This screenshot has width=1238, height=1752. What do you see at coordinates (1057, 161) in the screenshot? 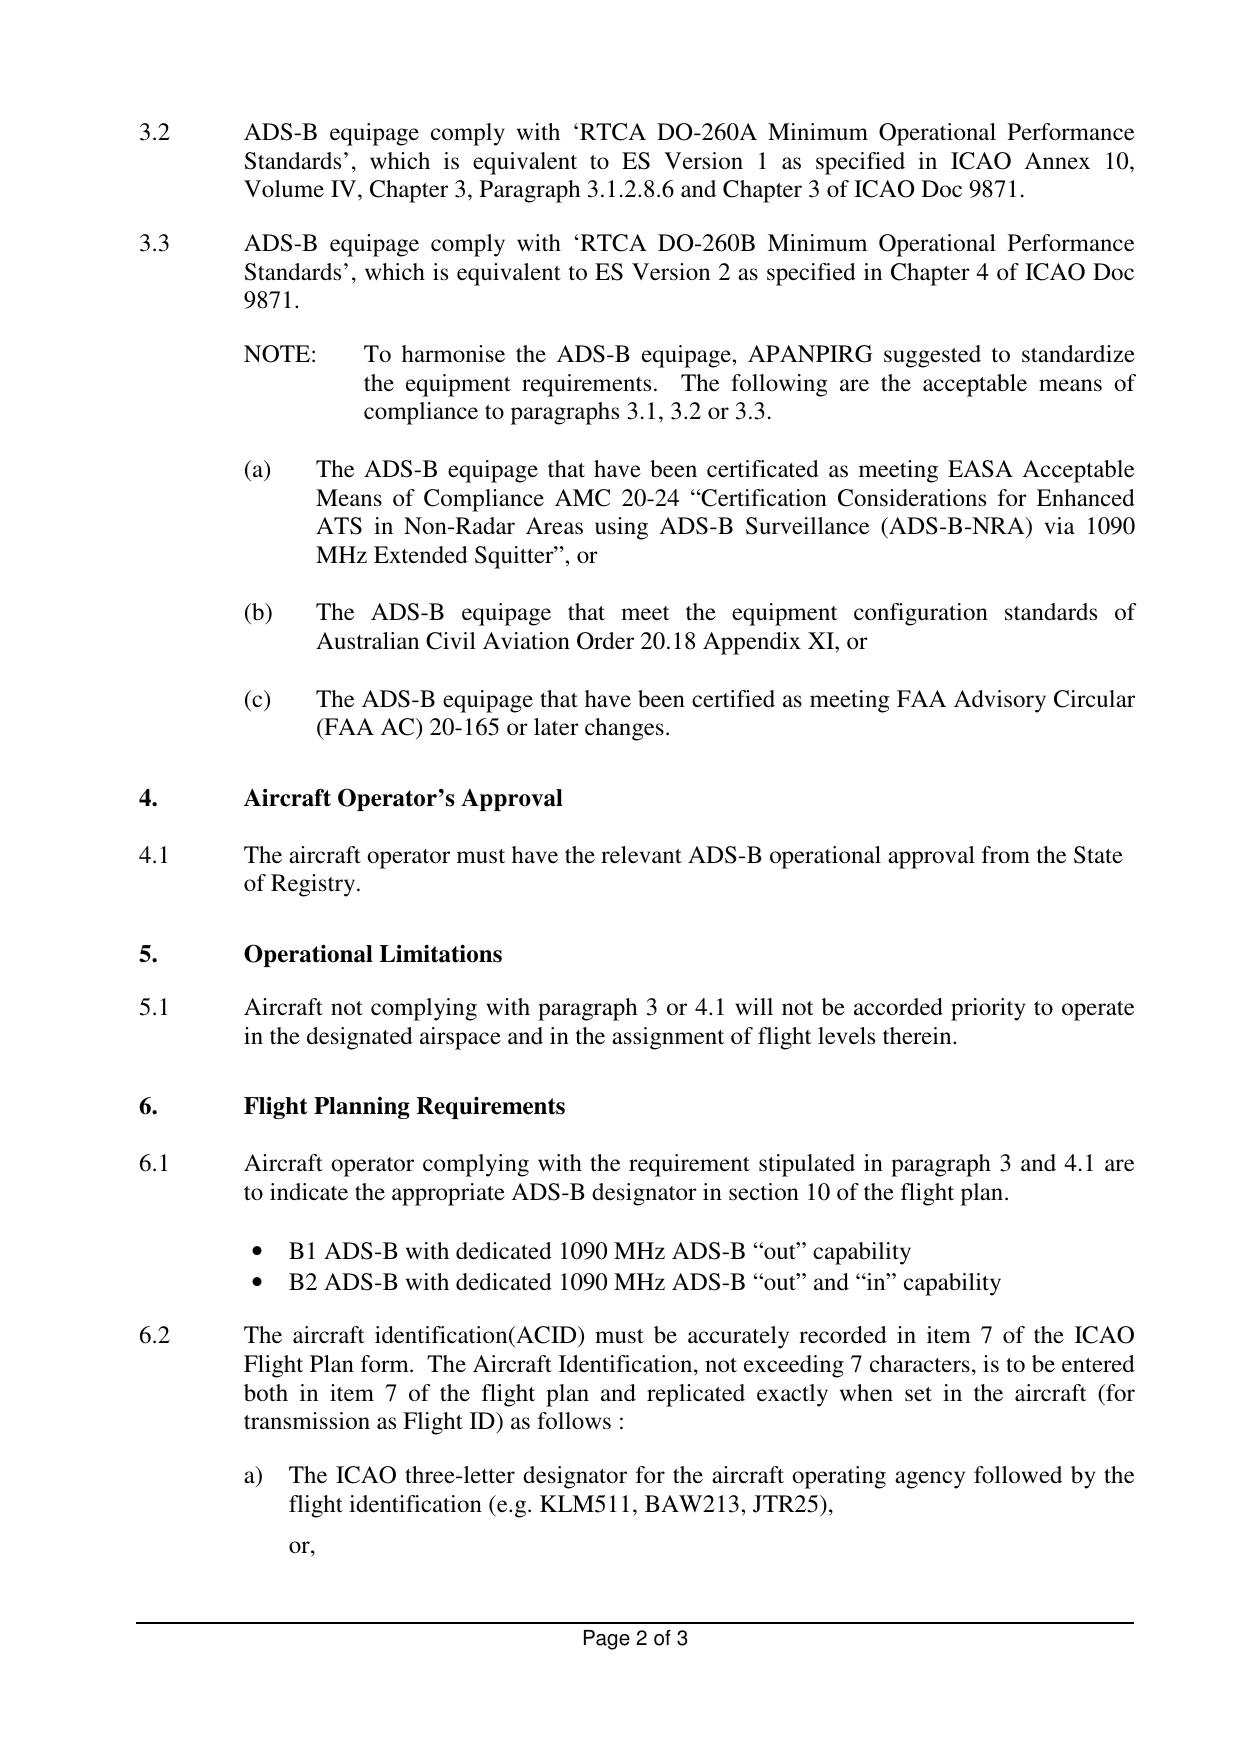
I see `Annex` at bounding box center [1057, 161].
